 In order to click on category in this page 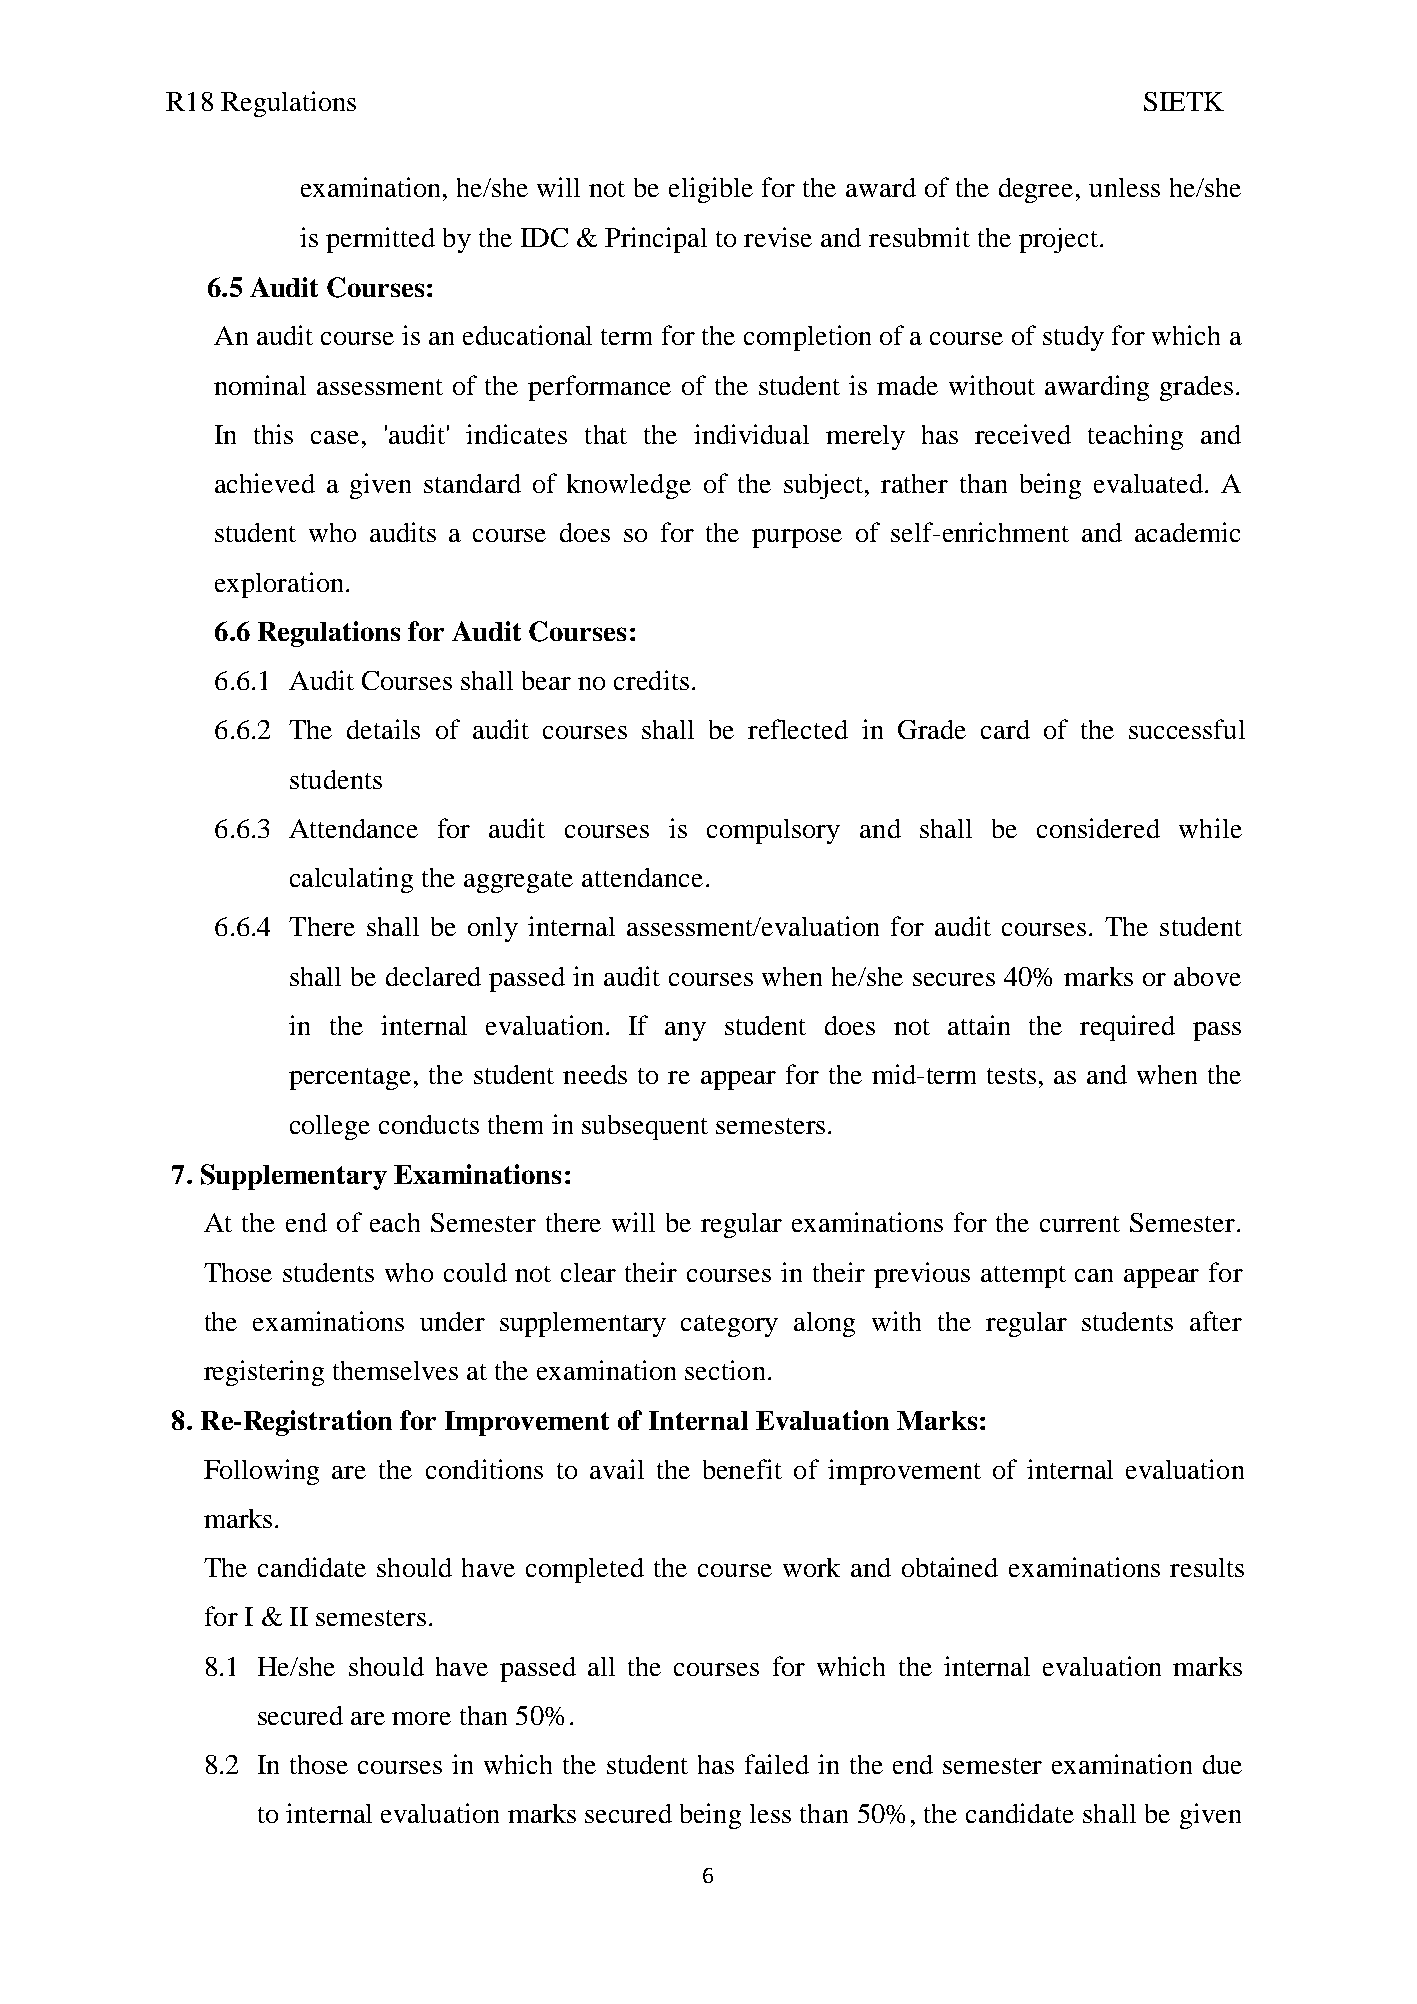, I will do `click(729, 1326)`.
